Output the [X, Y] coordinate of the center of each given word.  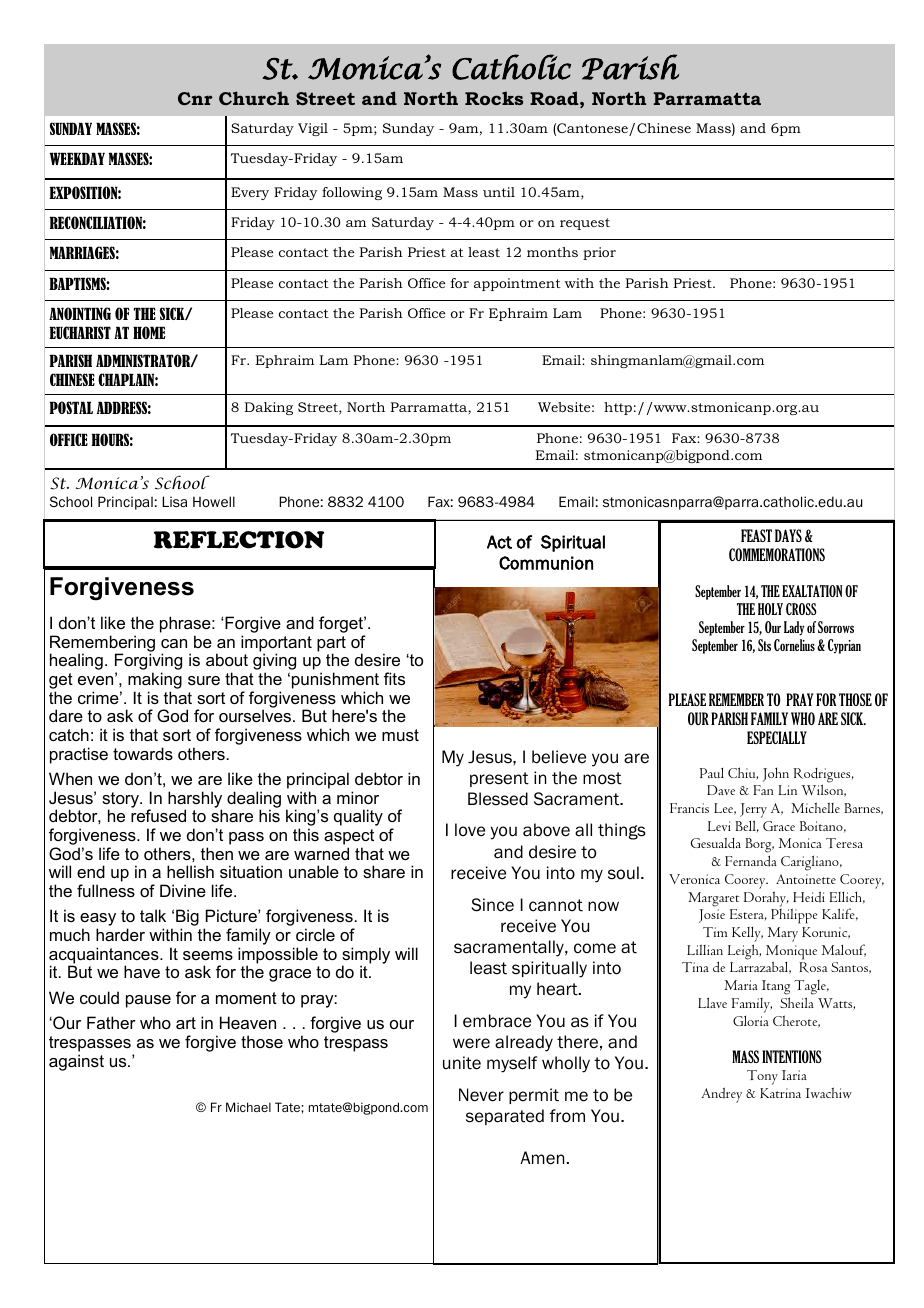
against [76, 1062]
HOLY [770, 609]
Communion [546, 563]
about [227, 659]
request [585, 224]
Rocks [494, 98]
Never [481, 1095]
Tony [762, 1077]
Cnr [195, 98]
